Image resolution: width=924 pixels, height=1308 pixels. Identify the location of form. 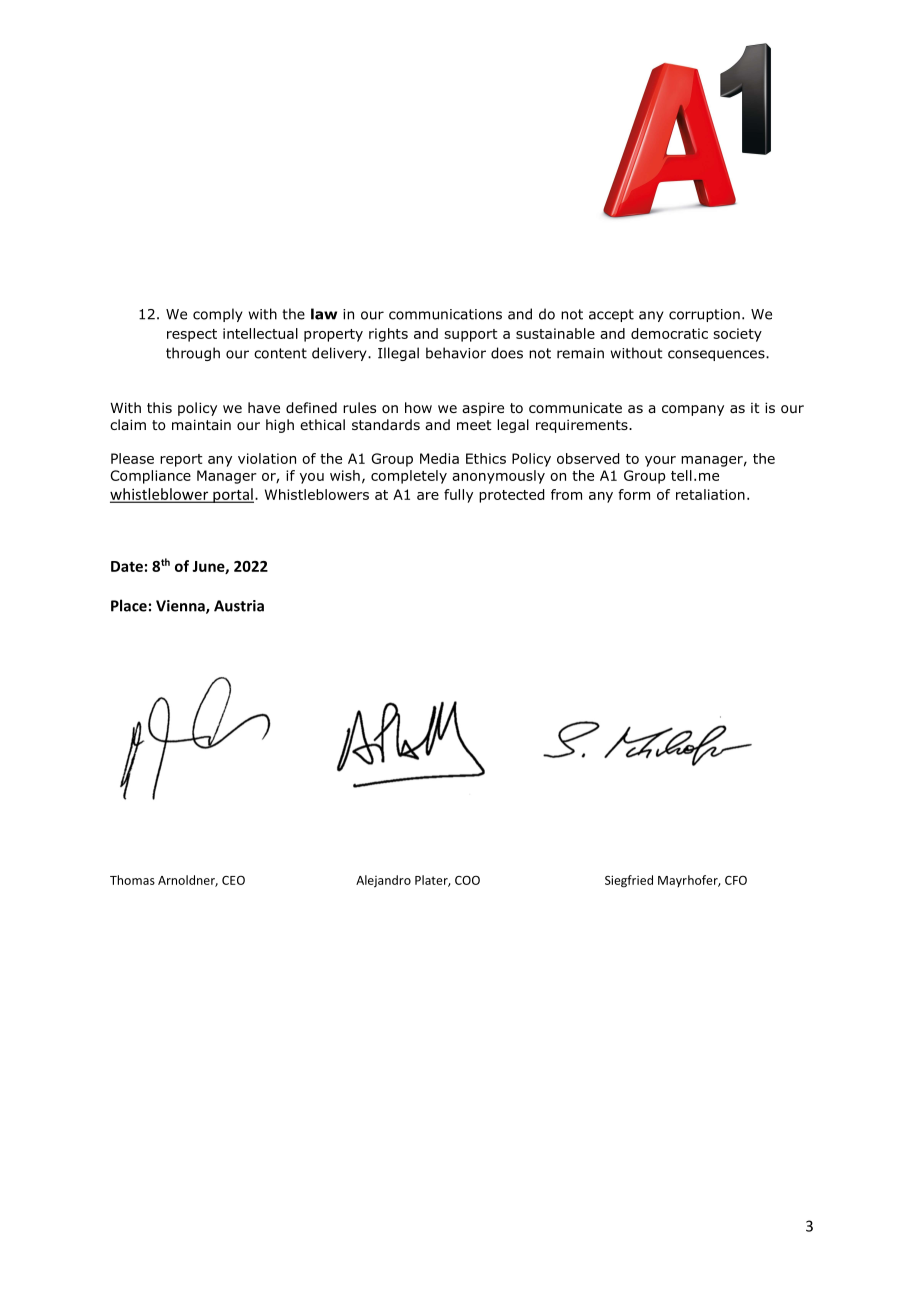
(634, 494).
